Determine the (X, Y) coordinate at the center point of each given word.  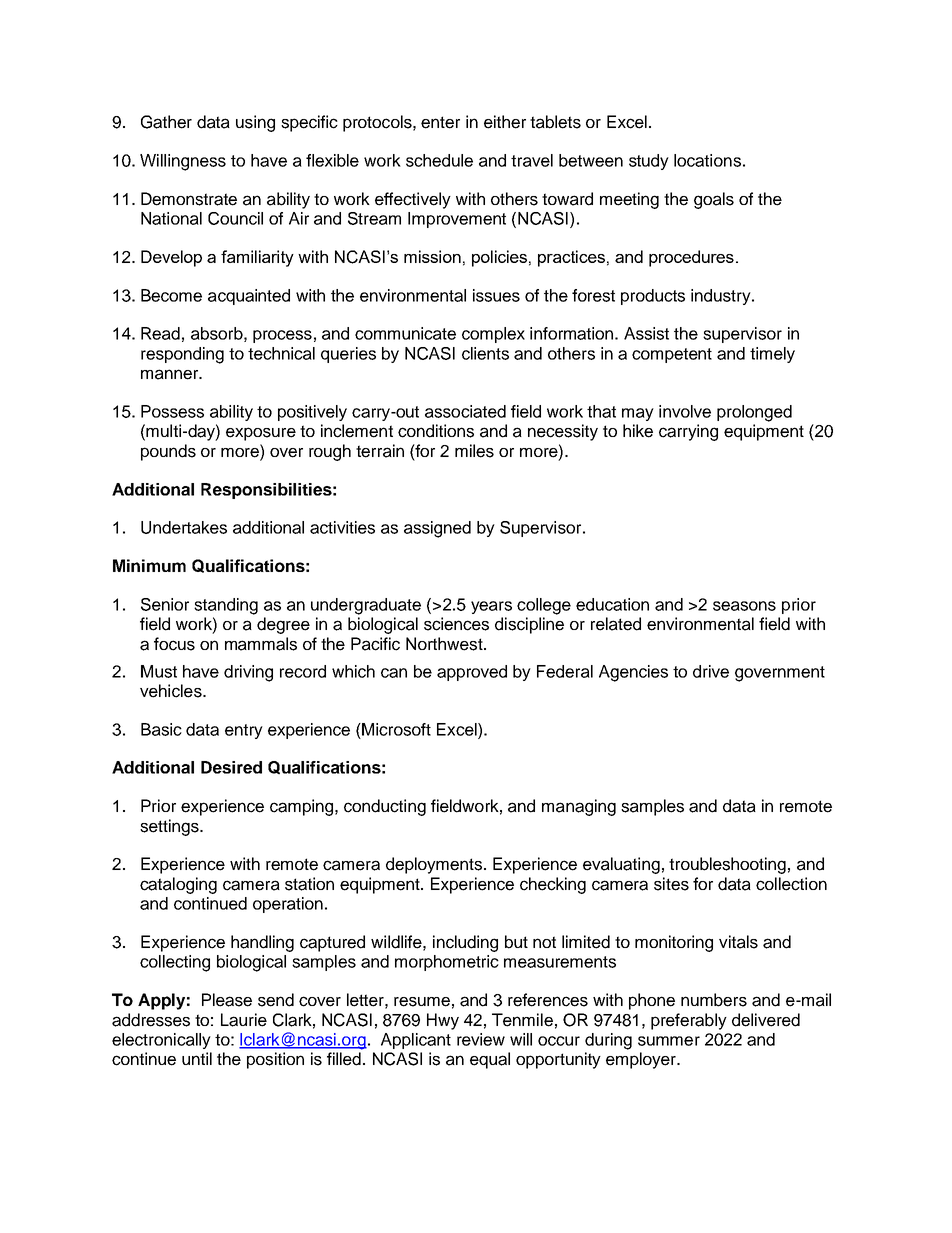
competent (672, 355)
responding (182, 355)
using (255, 123)
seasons (744, 606)
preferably (689, 1021)
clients (485, 353)
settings (170, 827)
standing (226, 606)
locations (707, 160)
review (481, 1039)
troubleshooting (727, 865)
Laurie (244, 1020)
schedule (439, 160)
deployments (434, 865)
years (491, 607)
